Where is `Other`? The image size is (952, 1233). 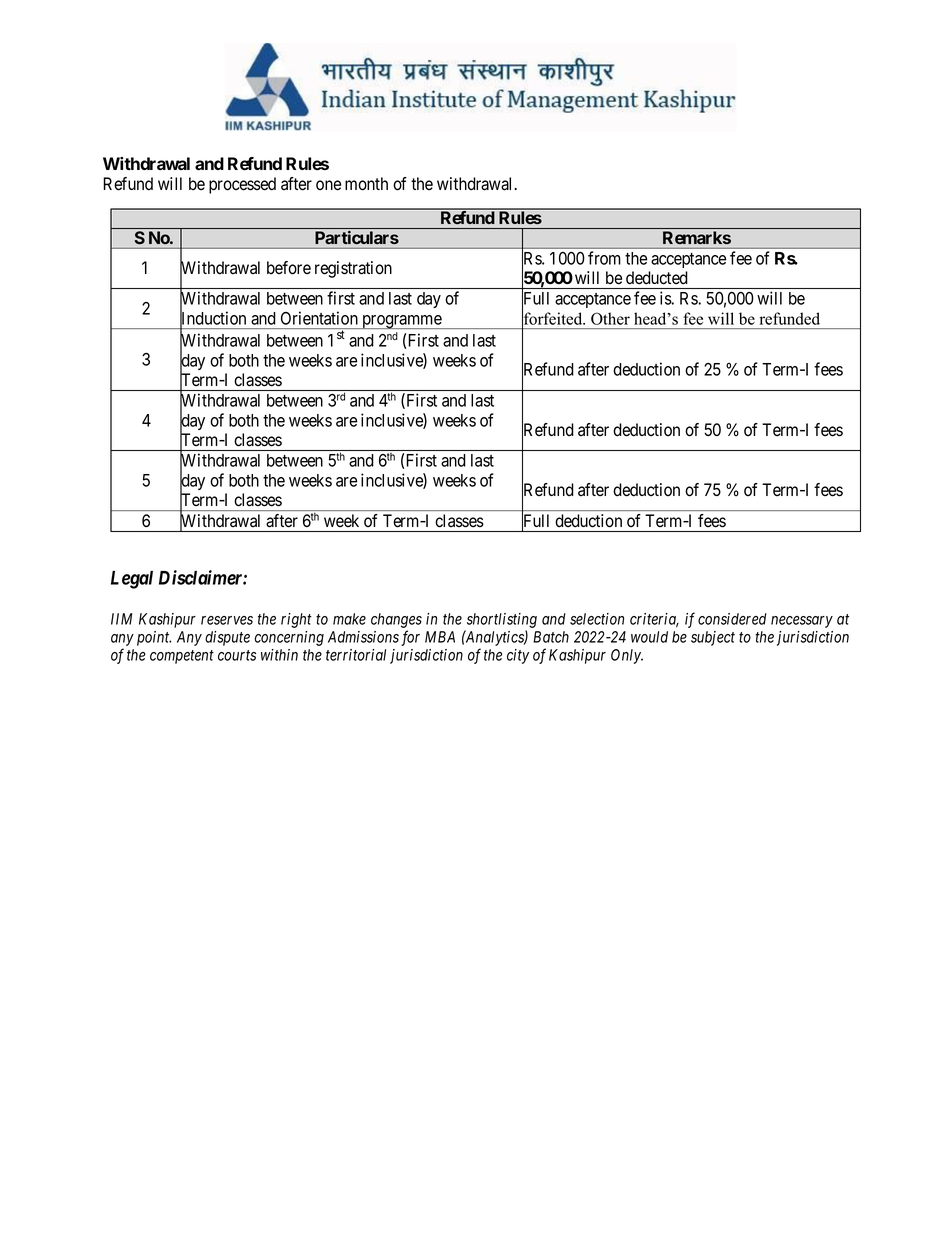 Other is located at coordinates (610, 318).
